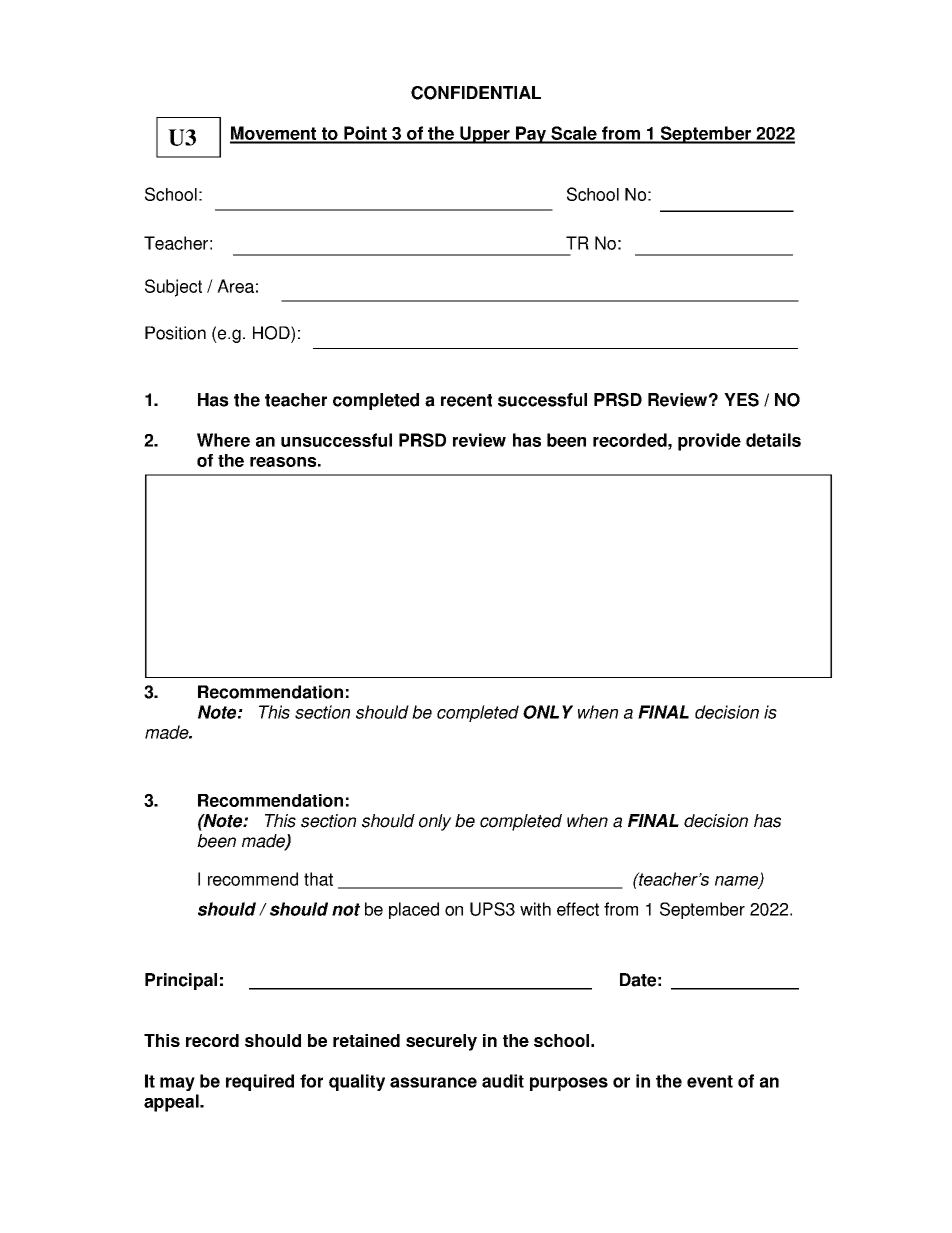 Image resolution: width=952 pixels, height=1233 pixels. I want to click on audit, so click(503, 1081).
